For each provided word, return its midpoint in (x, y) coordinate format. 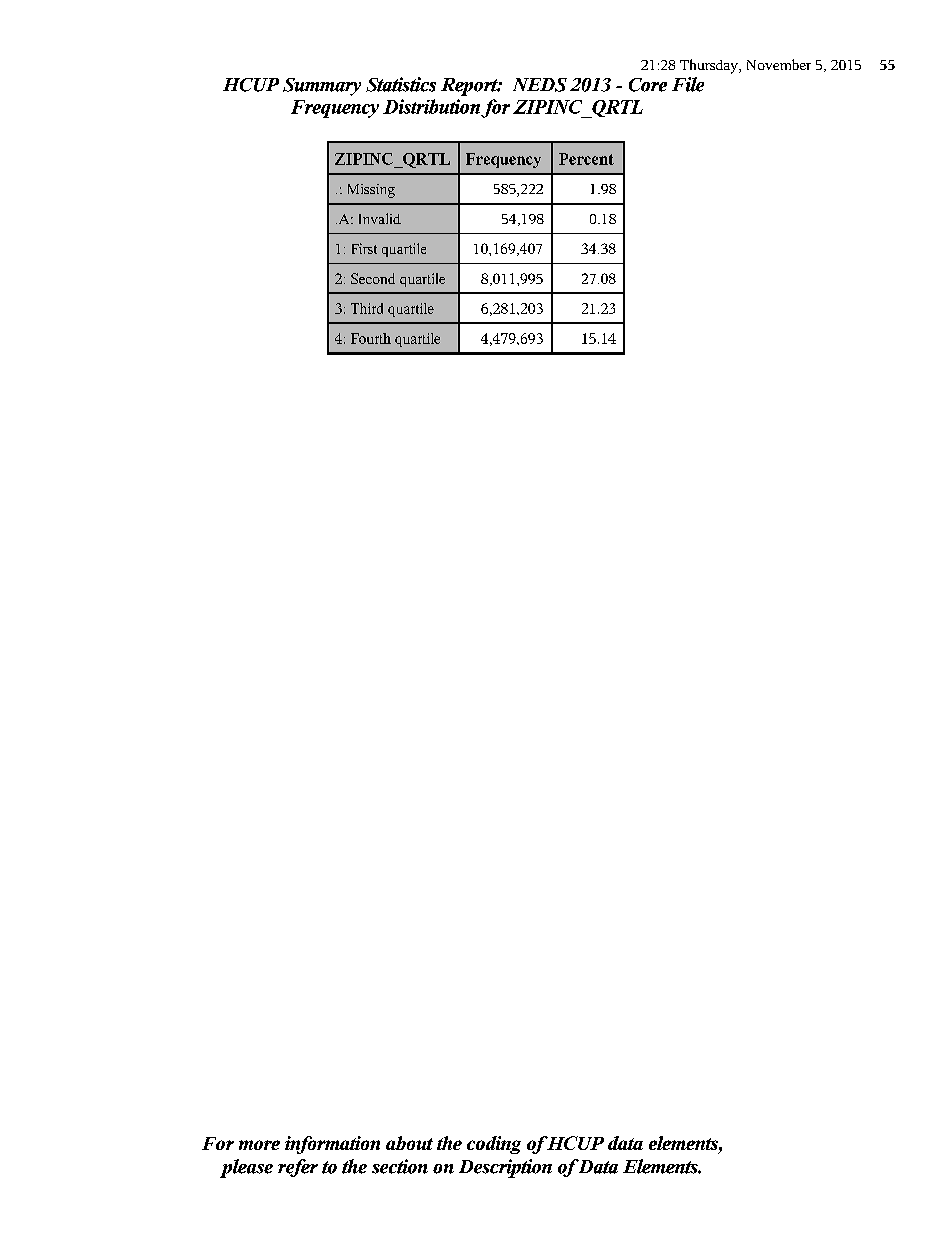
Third (367, 308)
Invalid (380, 218)
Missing (371, 191)
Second (373, 278)
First (364, 248)
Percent (586, 159)
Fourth (371, 338)
